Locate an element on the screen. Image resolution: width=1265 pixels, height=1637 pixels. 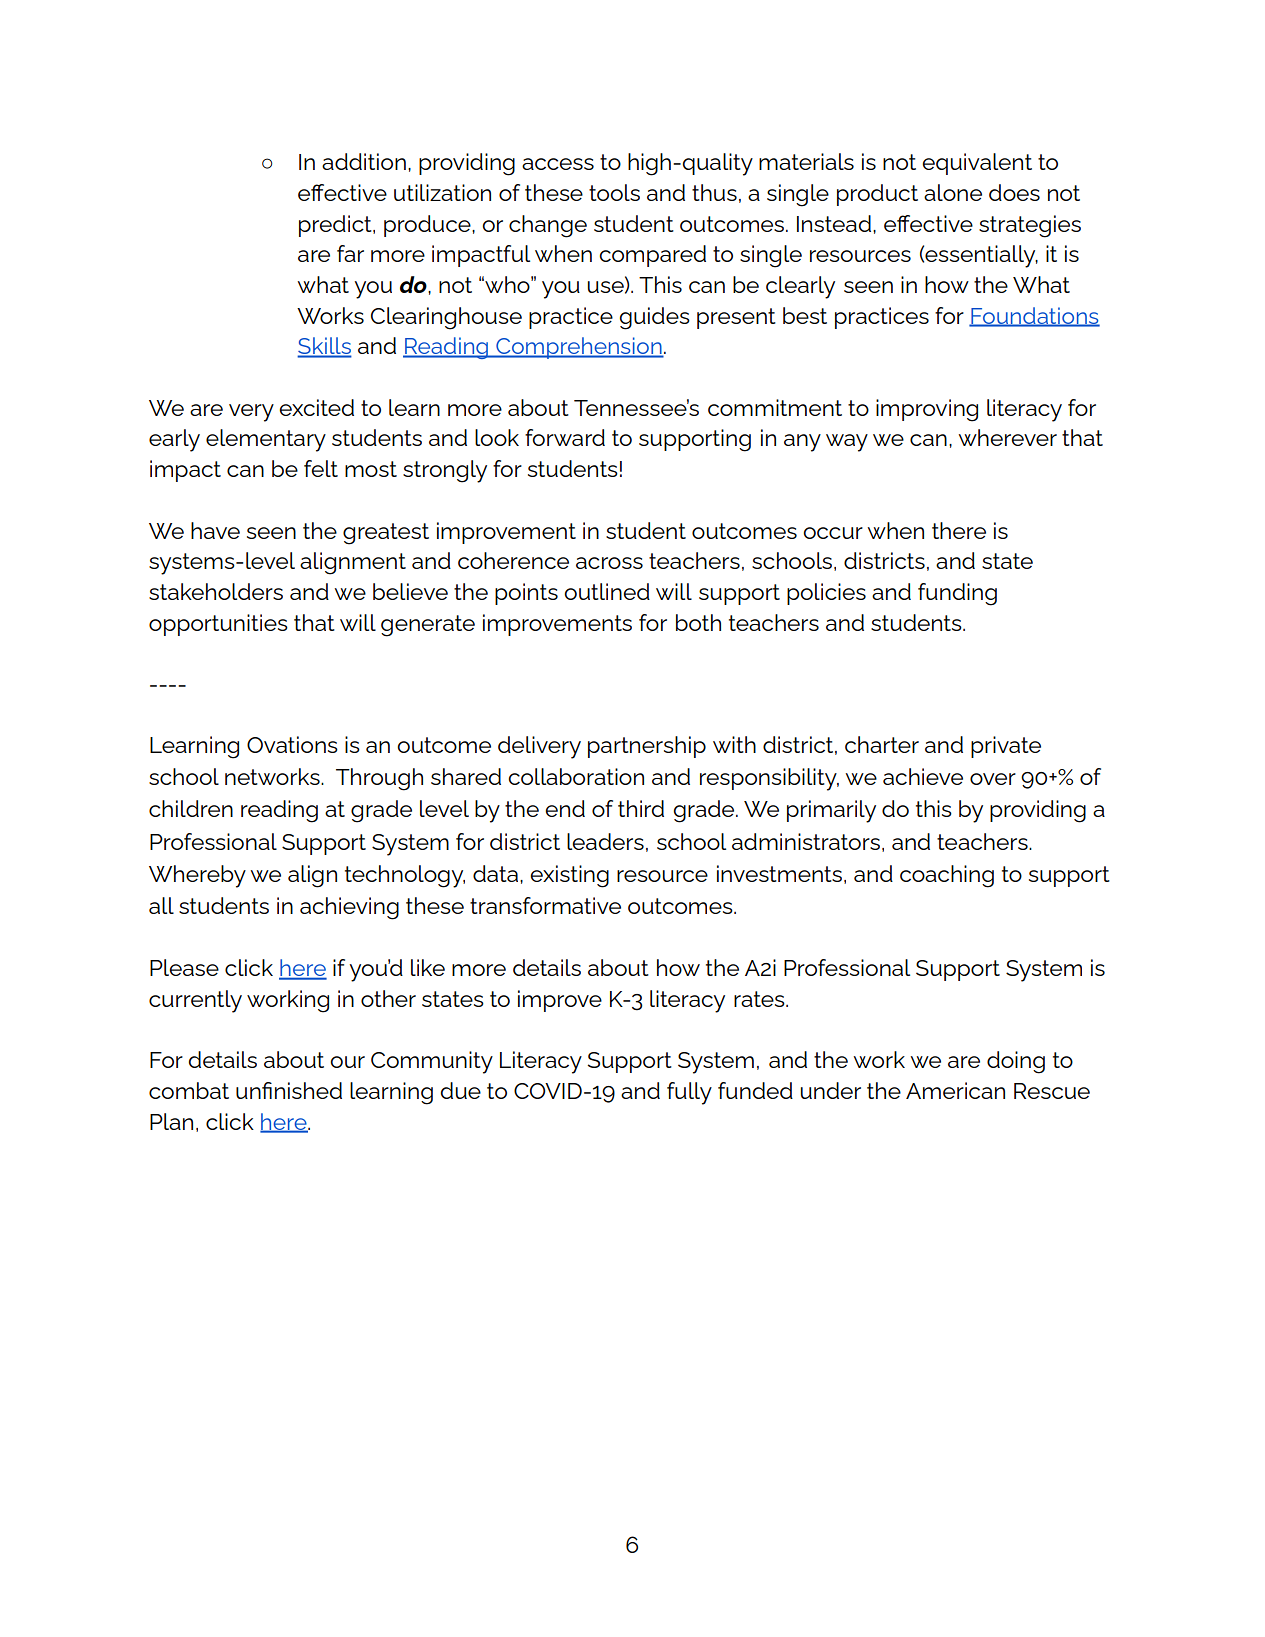
alone is located at coordinates (953, 192).
